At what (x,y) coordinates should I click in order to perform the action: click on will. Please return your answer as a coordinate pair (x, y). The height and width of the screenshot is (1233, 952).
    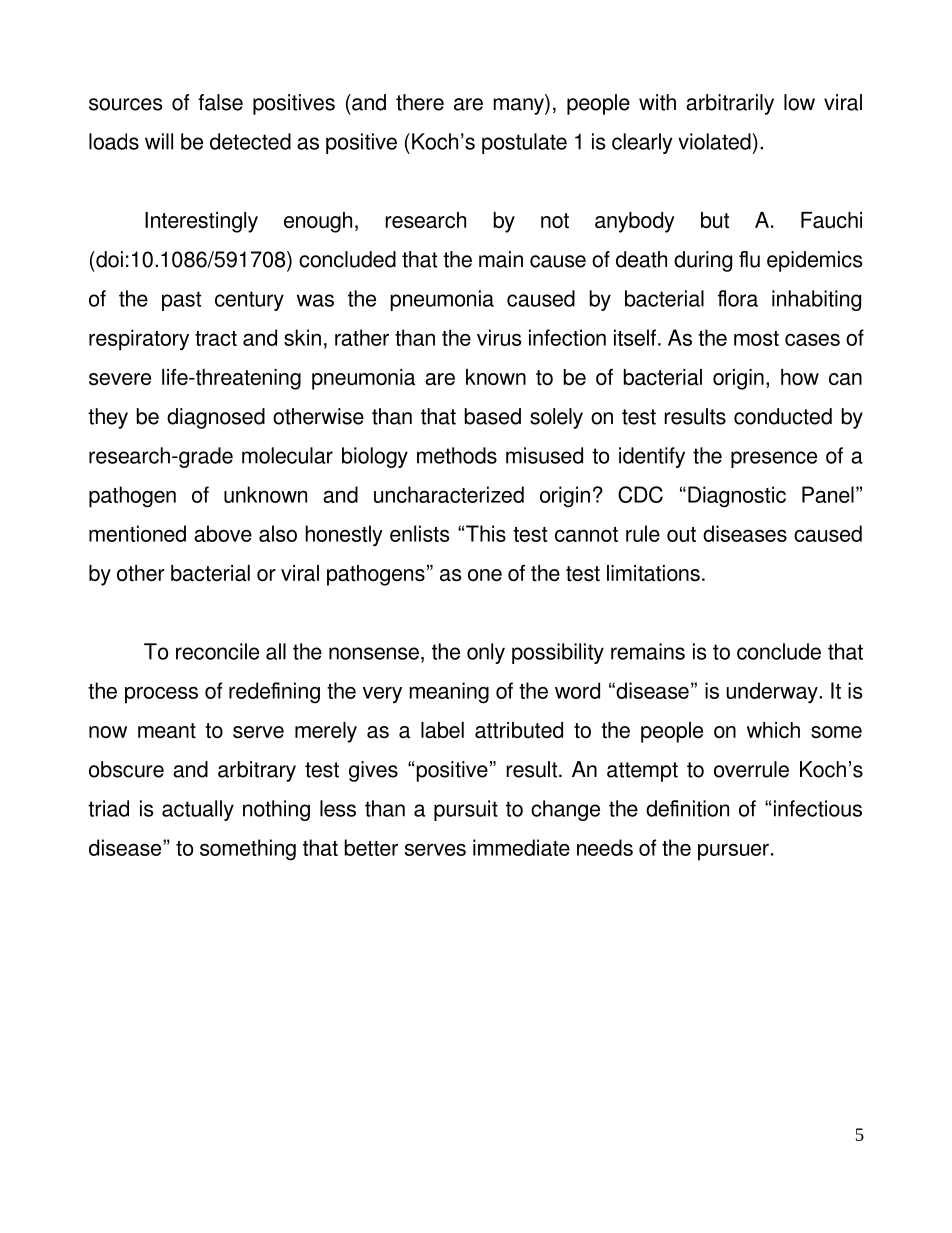
    Looking at the image, I should click on (159, 141).
